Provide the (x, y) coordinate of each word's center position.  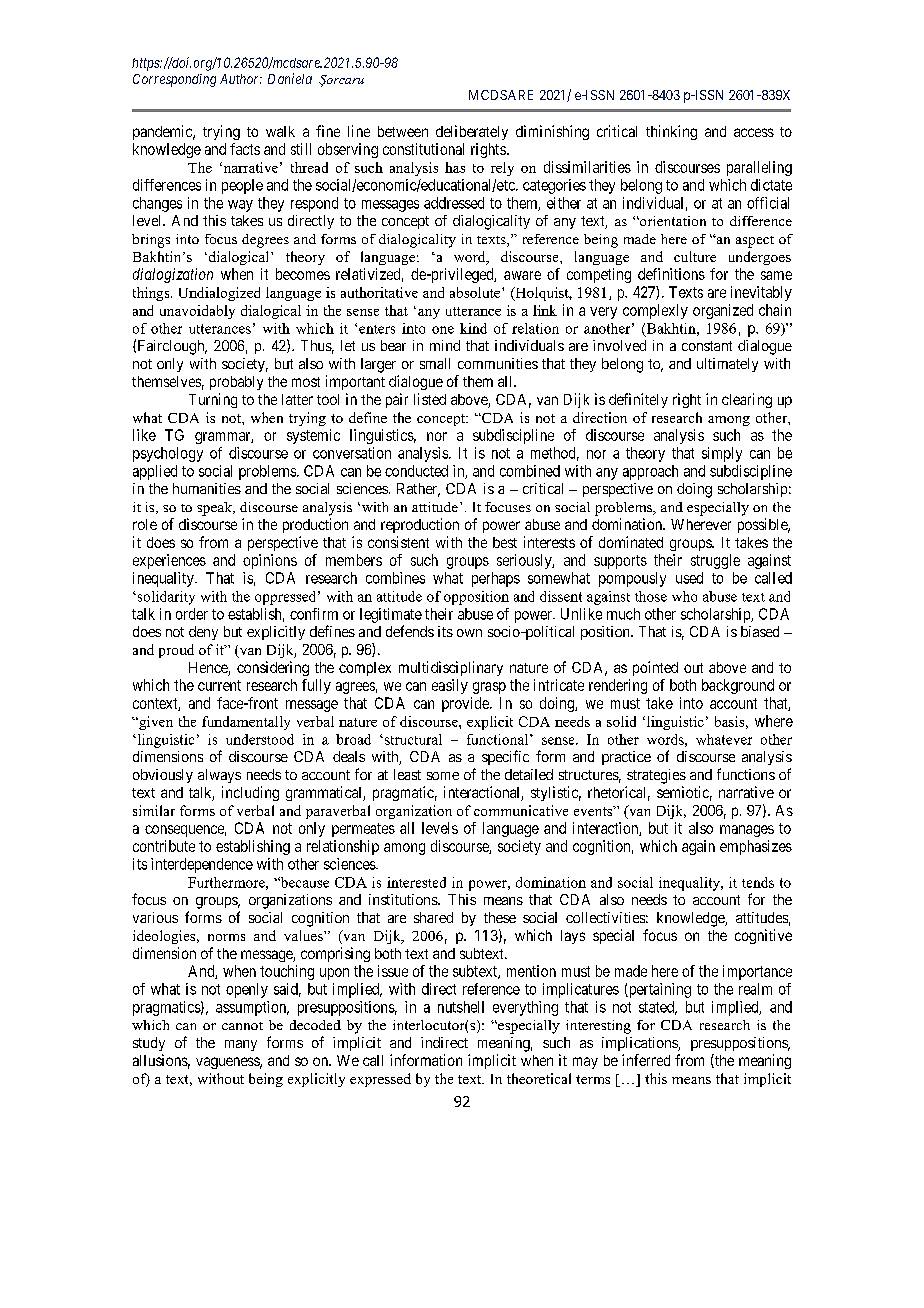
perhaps (496, 579)
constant (707, 346)
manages (747, 831)
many (241, 1045)
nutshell (461, 1007)
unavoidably (197, 312)
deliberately (472, 132)
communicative (521, 810)
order (192, 614)
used (689, 578)
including (250, 793)
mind (445, 345)
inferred (646, 1060)
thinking (671, 132)
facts (245, 149)
